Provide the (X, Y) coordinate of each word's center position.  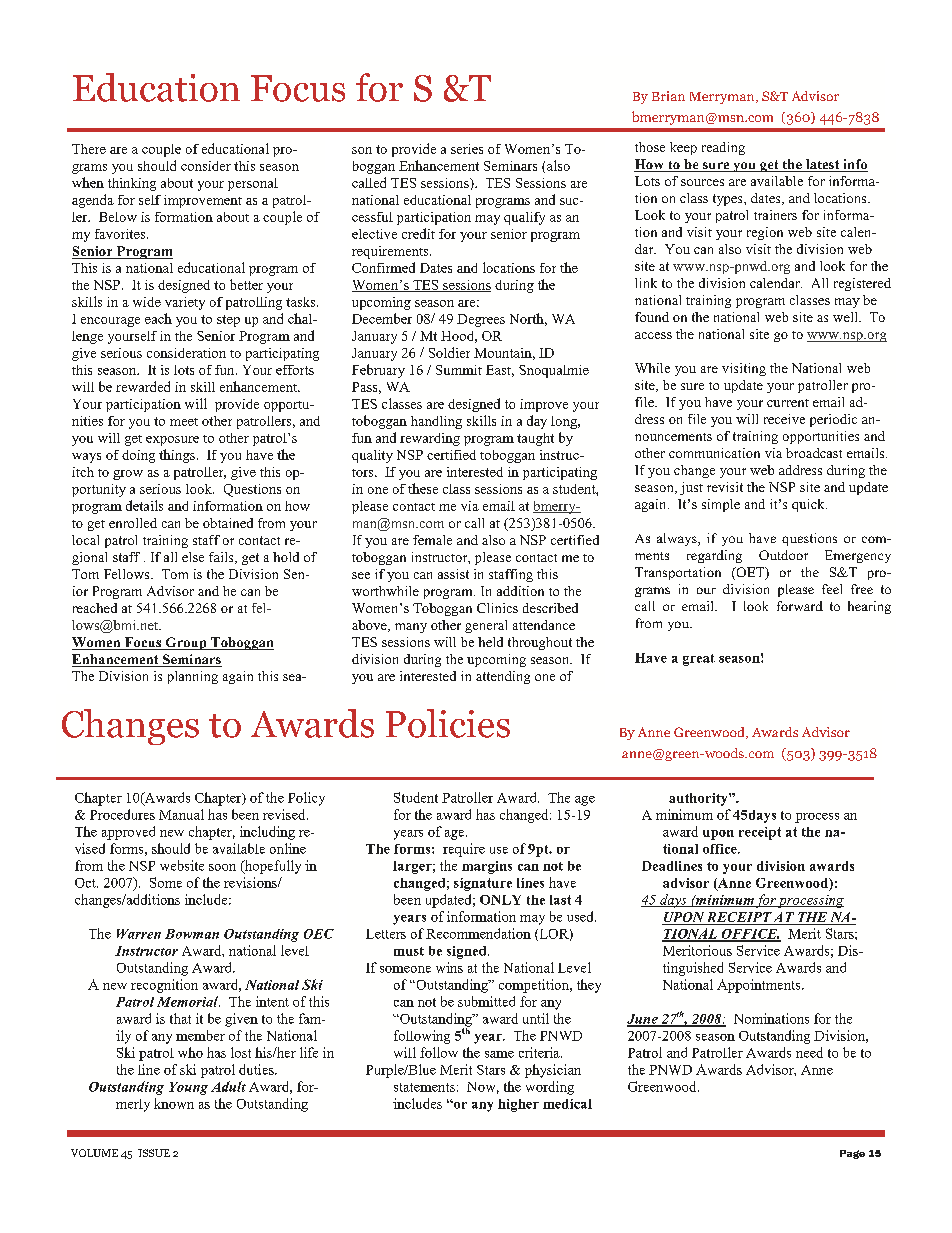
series (467, 149)
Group (186, 643)
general (486, 626)
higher (518, 1105)
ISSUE (154, 1153)
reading (723, 148)
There (89, 149)
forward (800, 606)
